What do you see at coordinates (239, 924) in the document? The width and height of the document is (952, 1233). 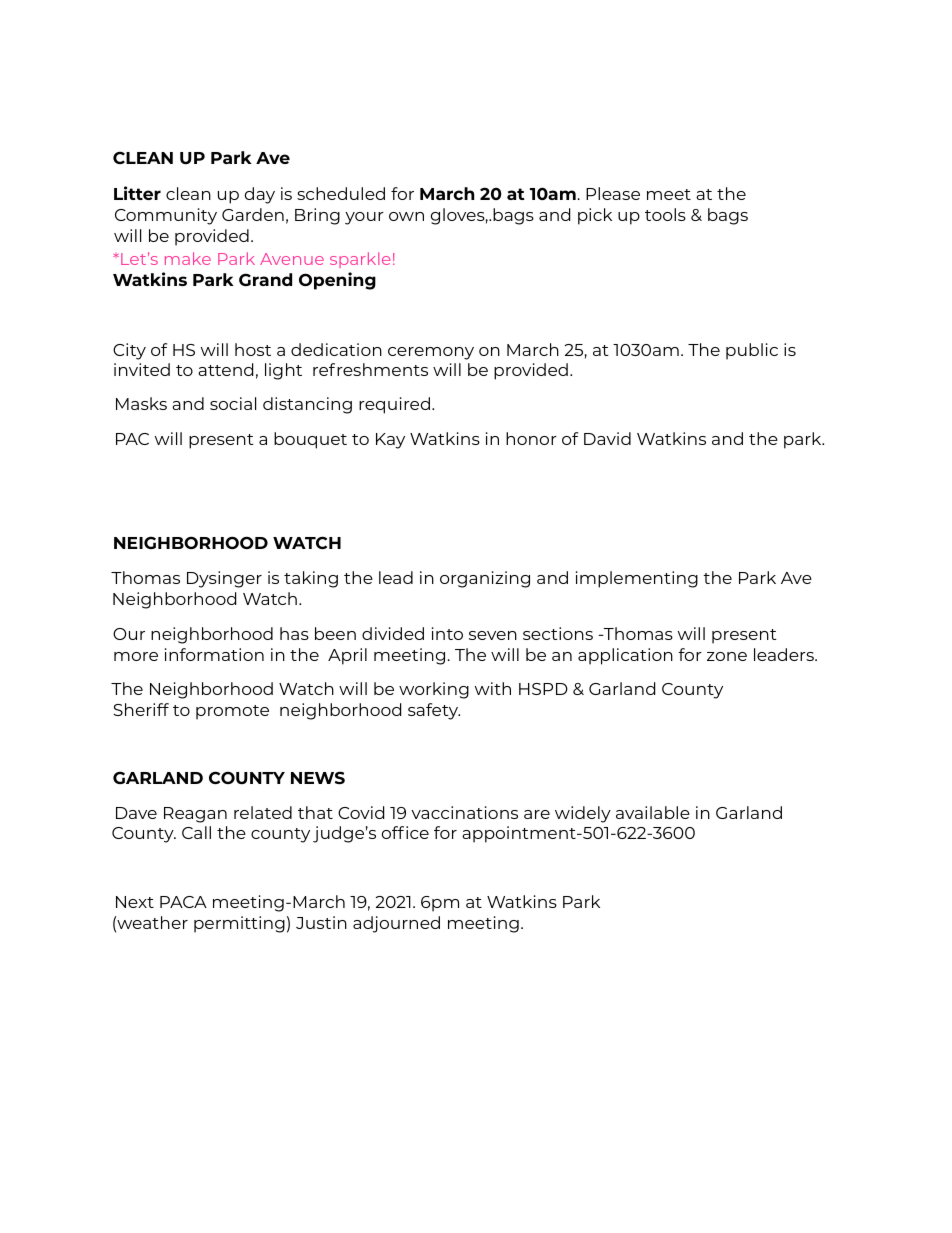 I see `permitting` at bounding box center [239, 924].
